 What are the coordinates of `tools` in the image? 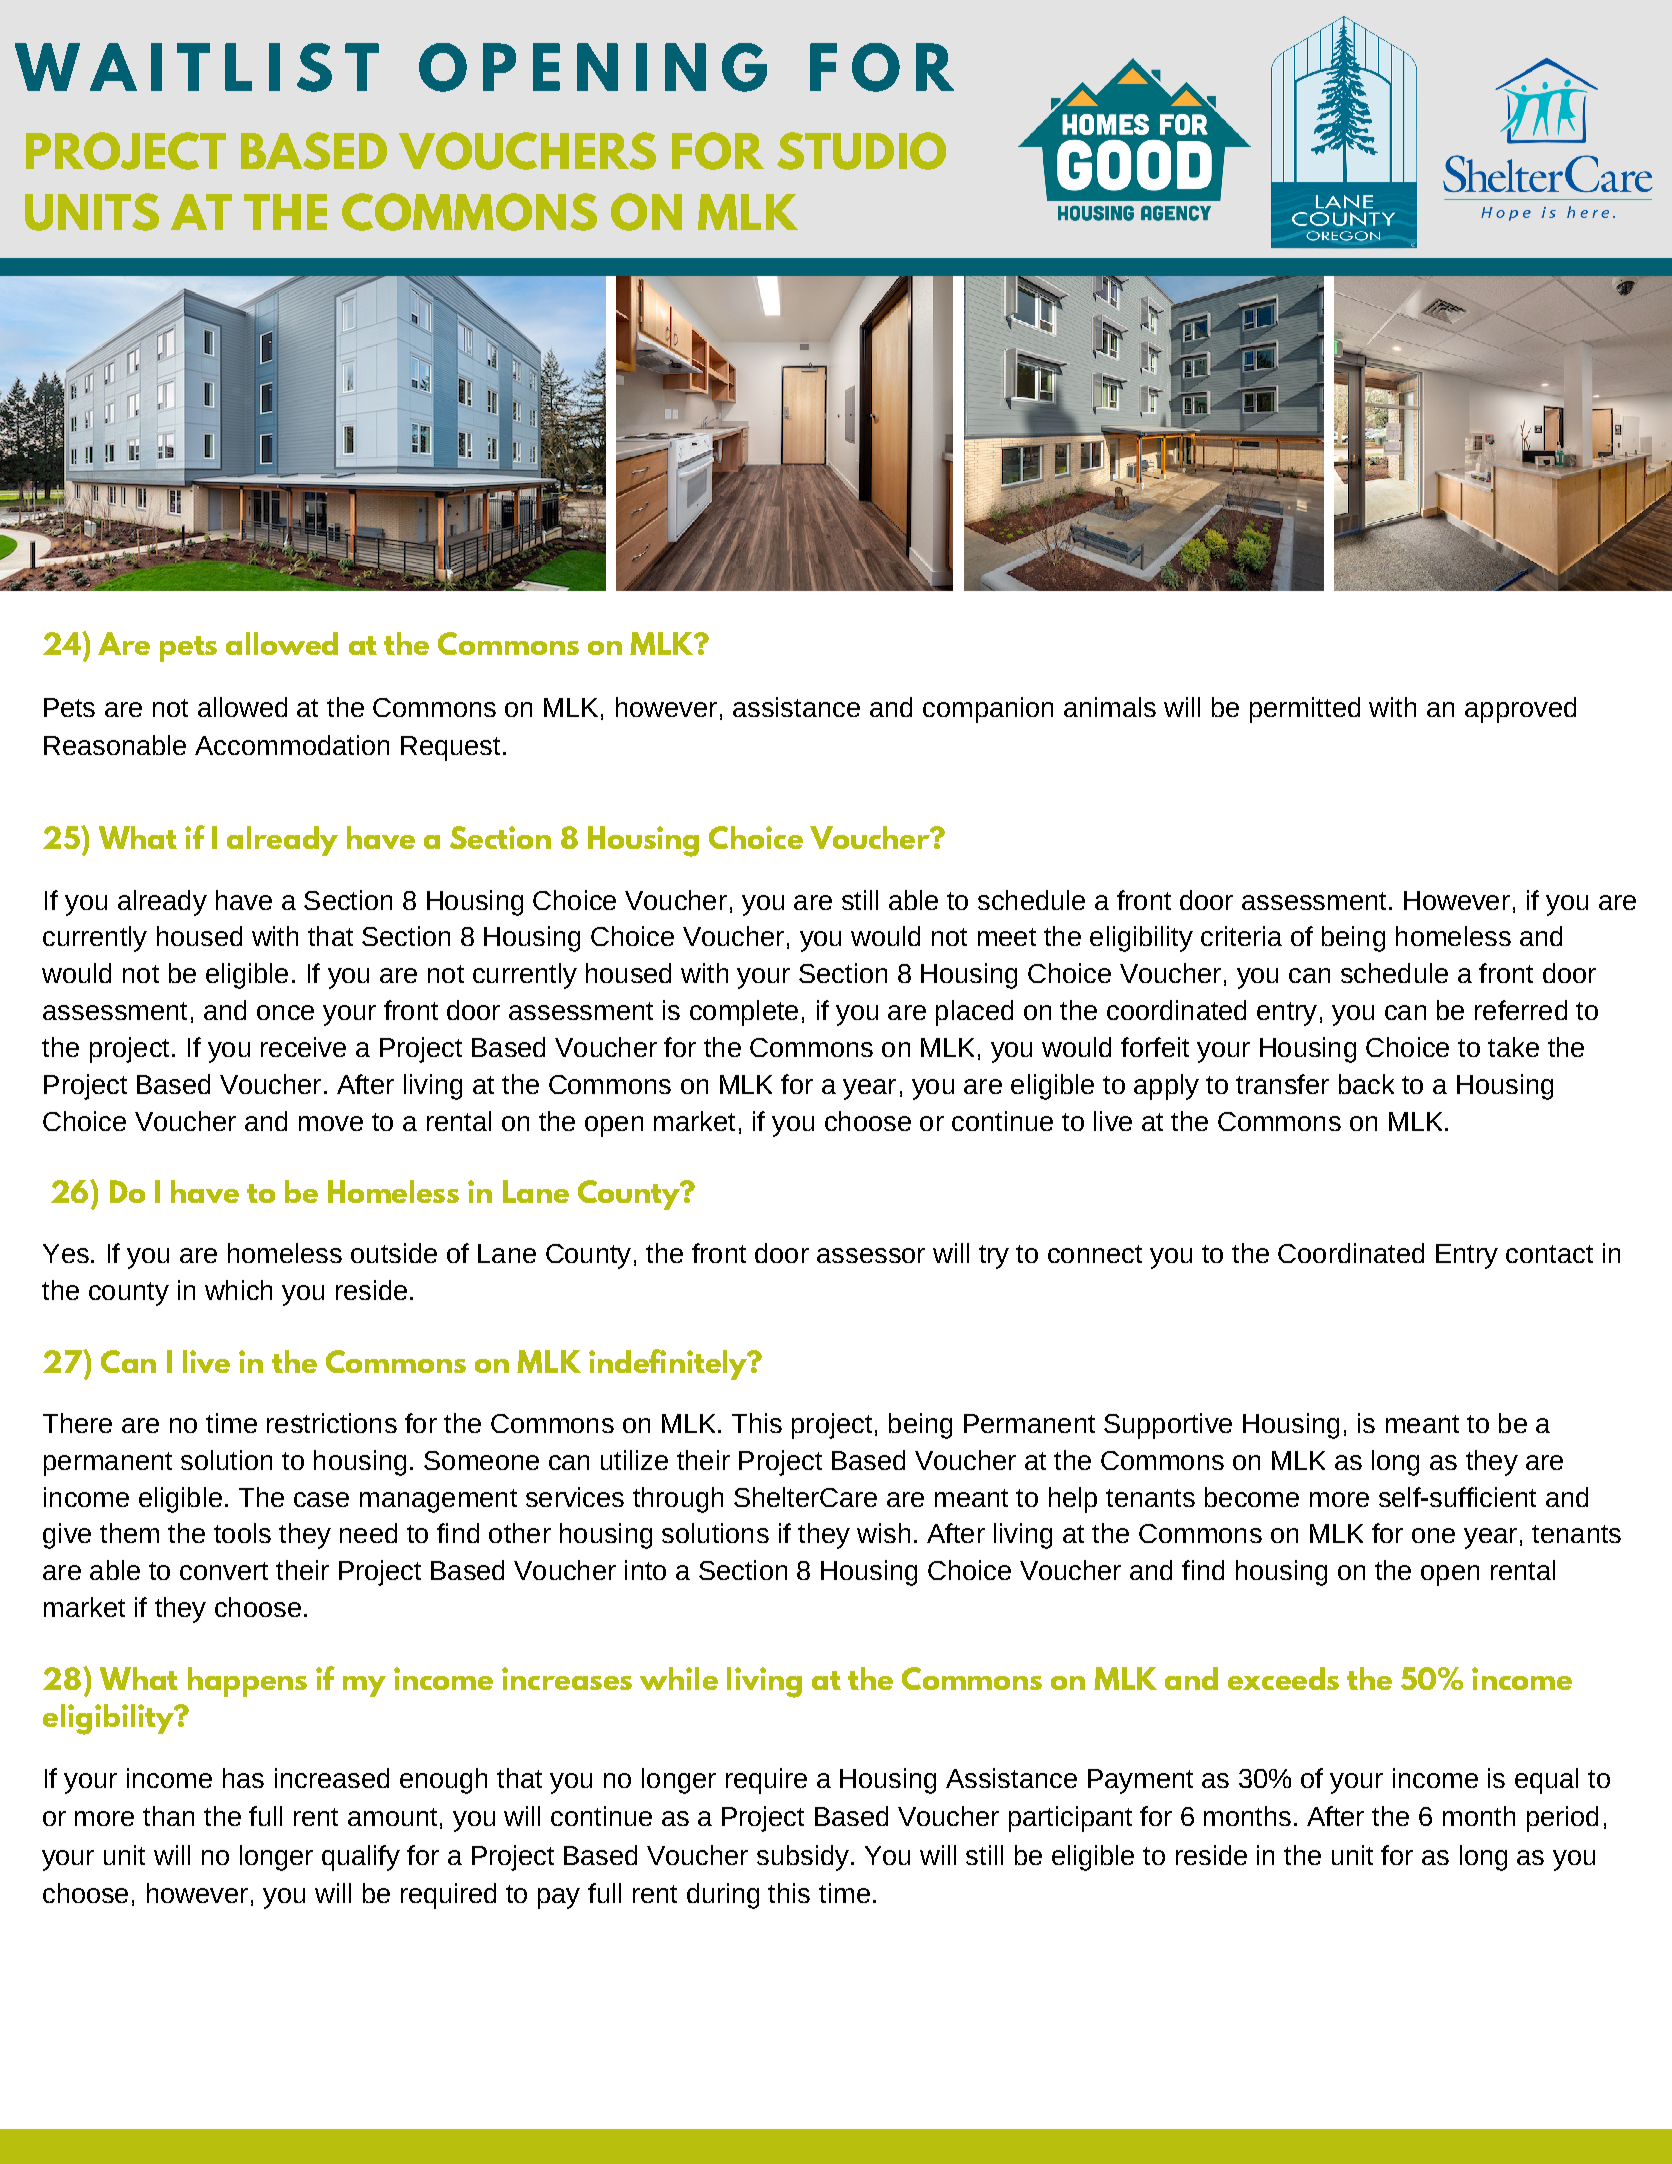 It's located at (242, 1533).
